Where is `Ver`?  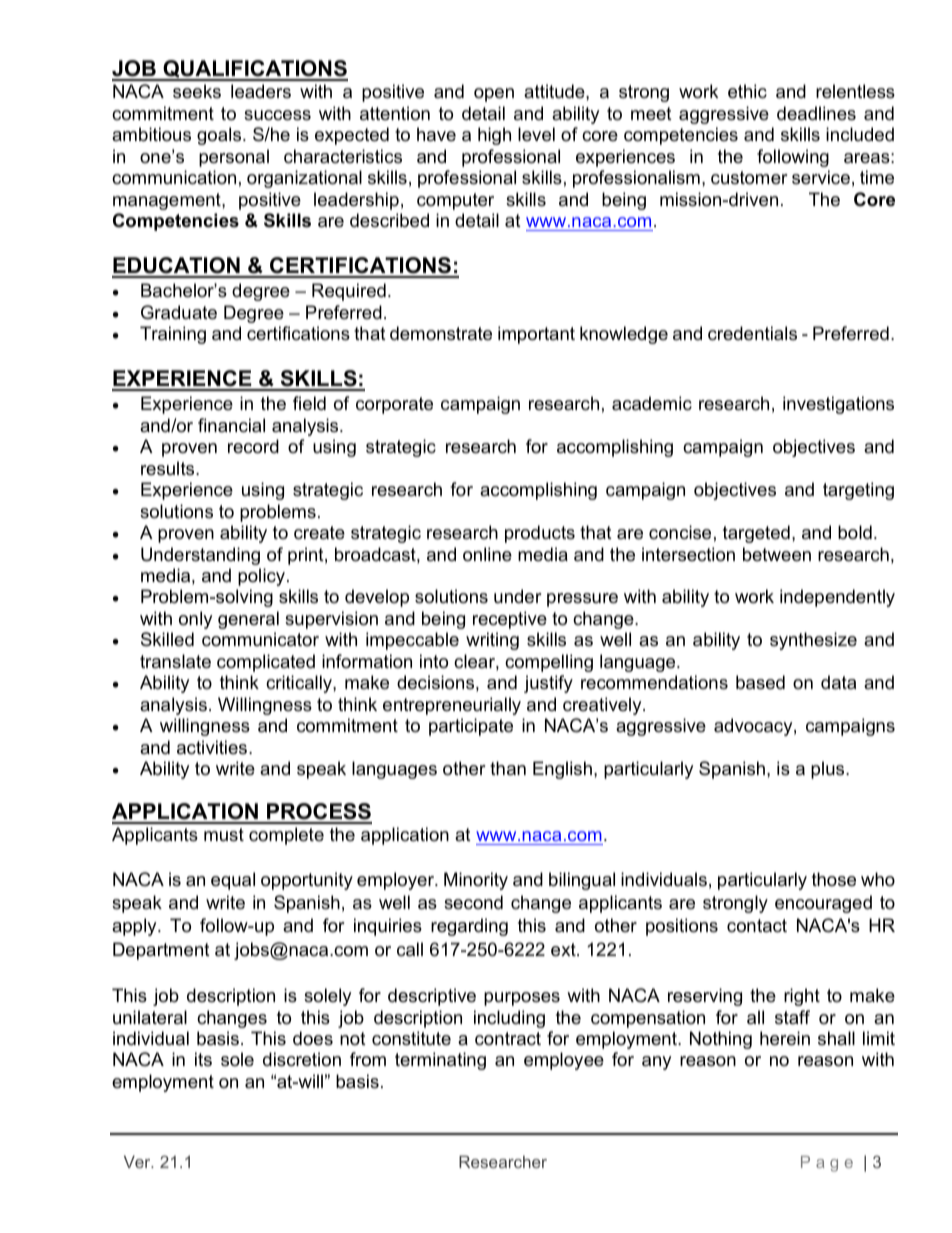
Ver is located at coordinates (138, 1161).
